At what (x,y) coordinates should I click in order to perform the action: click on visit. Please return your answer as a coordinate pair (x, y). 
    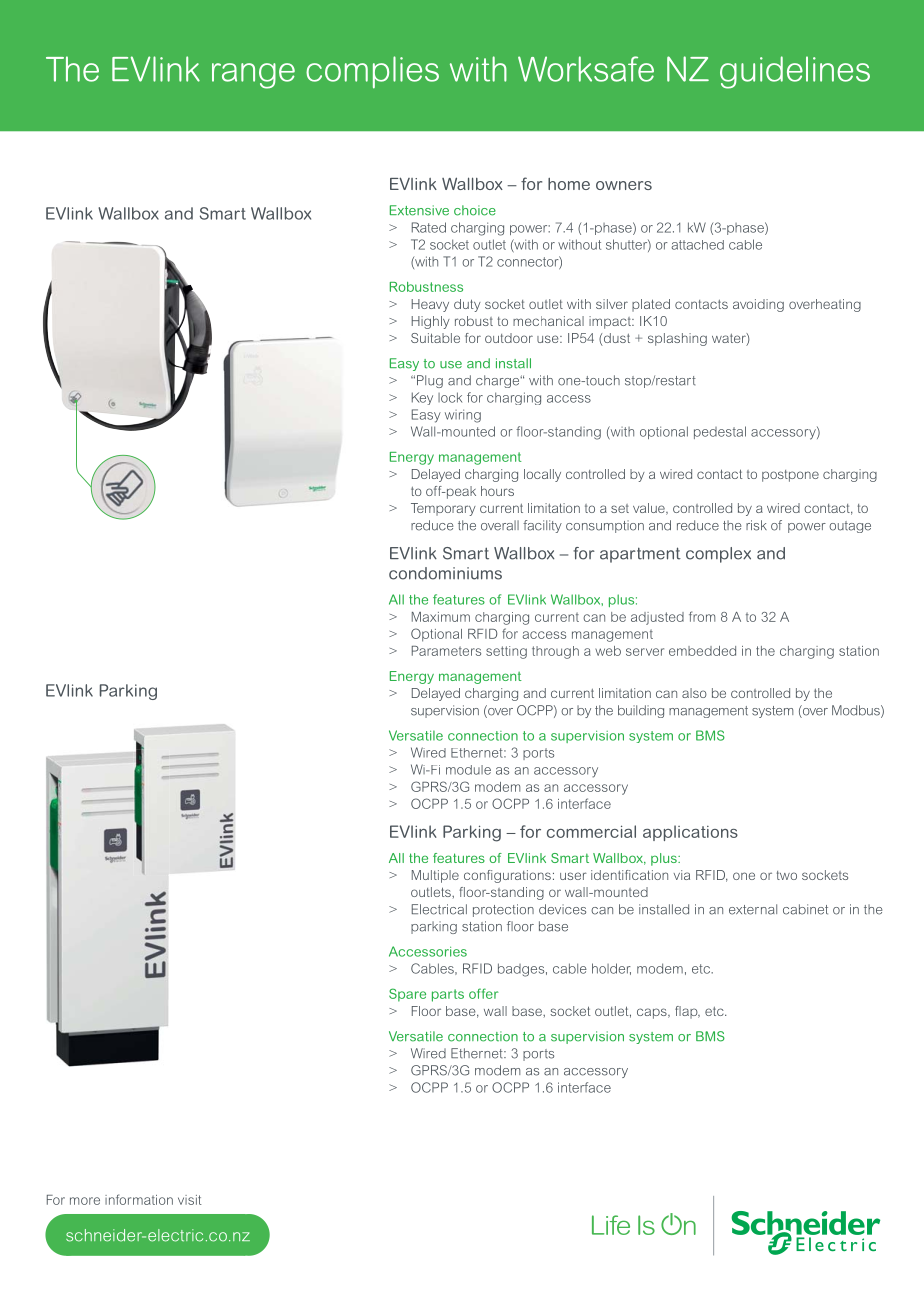
    Looking at the image, I should click on (190, 1200).
